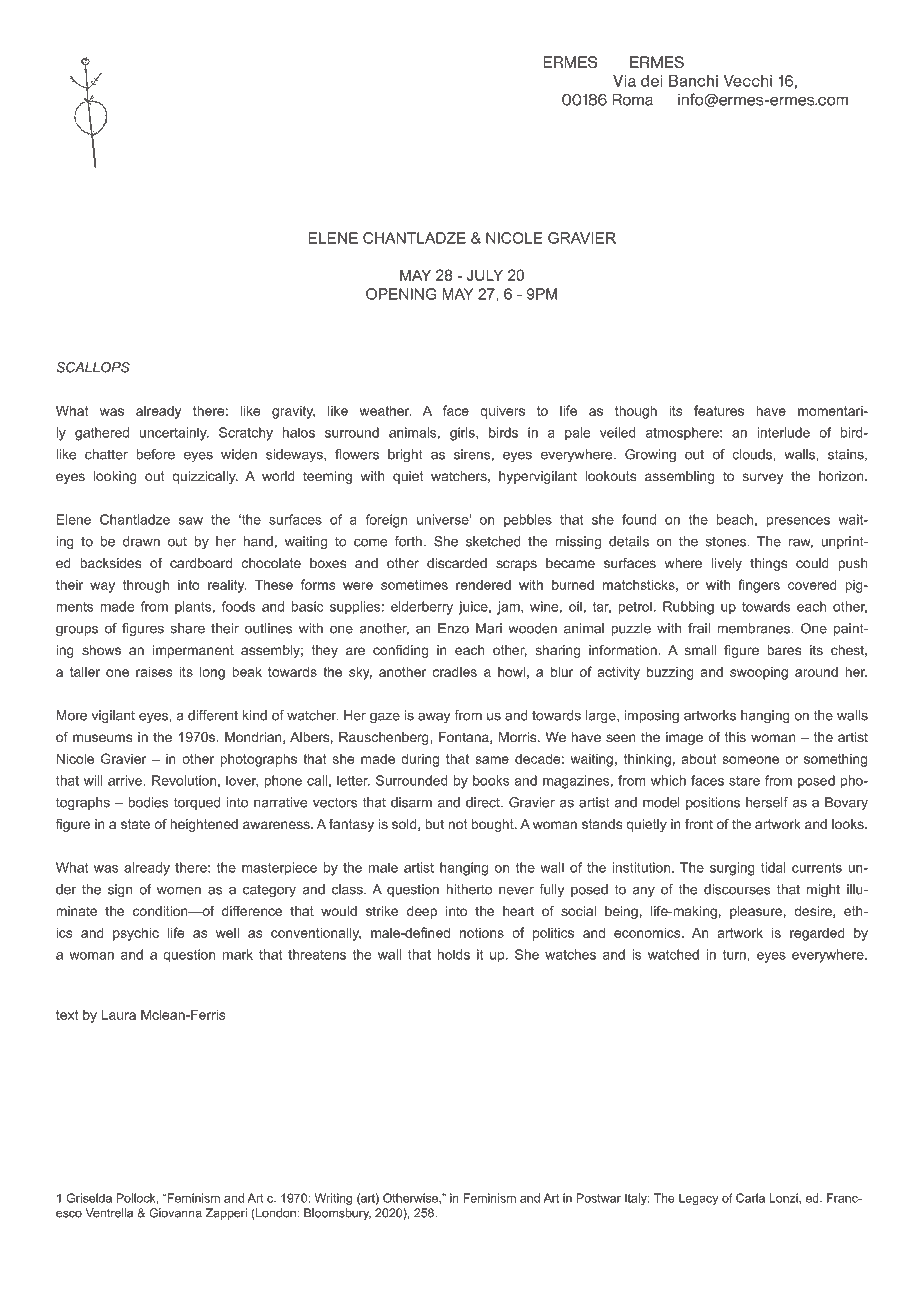 Image resolution: width=924 pixels, height=1308 pixels. Describe the element at coordinates (174, 434) in the screenshot. I see `uncertainly` at that location.
